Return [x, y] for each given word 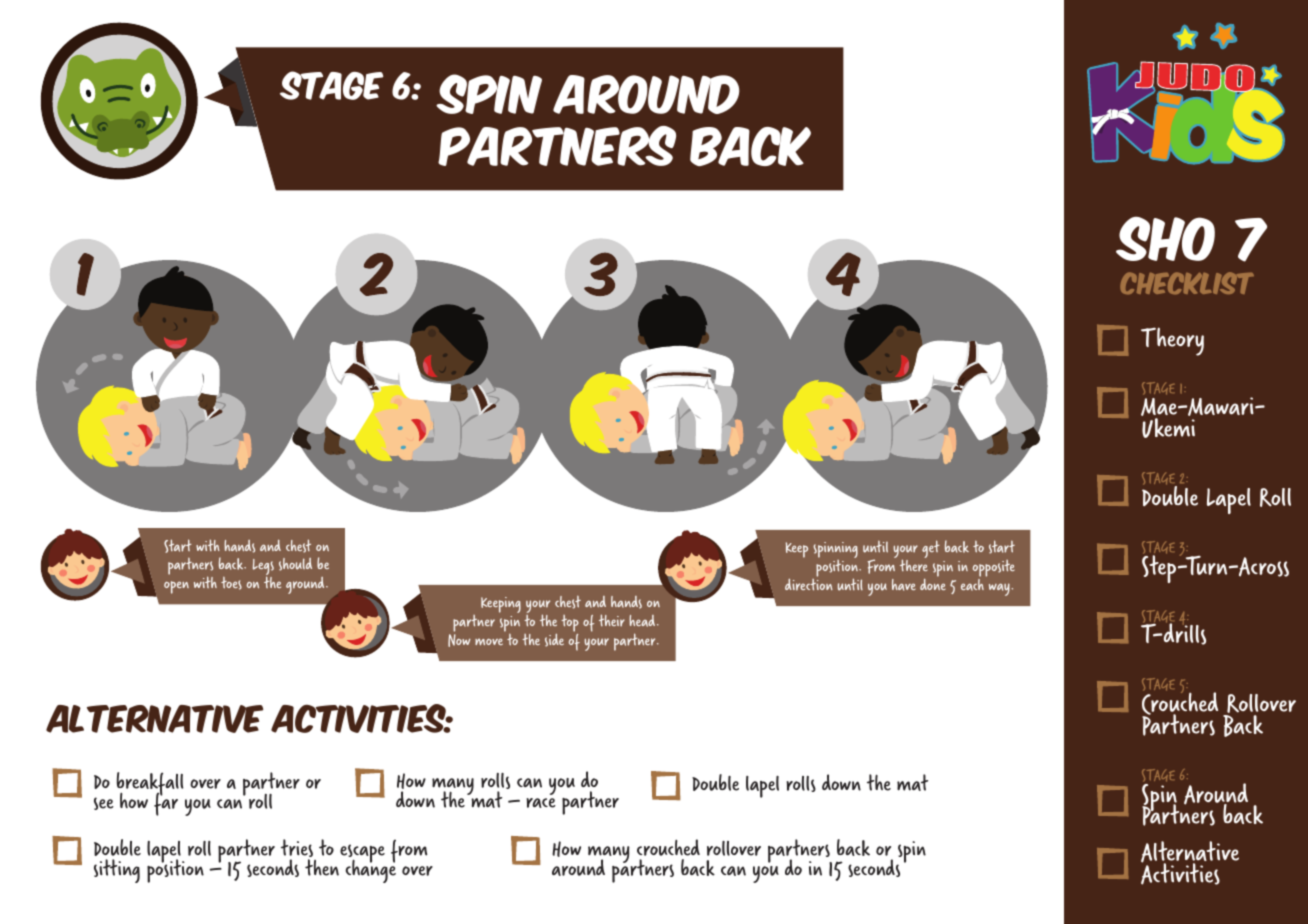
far [166, 803]
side [554, 640]
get [931, 549]
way [1000, 589]
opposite [994, 570]
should [295, 564]
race [541, 803]
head [643, 621]
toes [231, 583]
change [370, 870]
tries [297, 849]
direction [809, 583]
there [914, 565]
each [972, 583]
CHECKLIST [1187, 283]
